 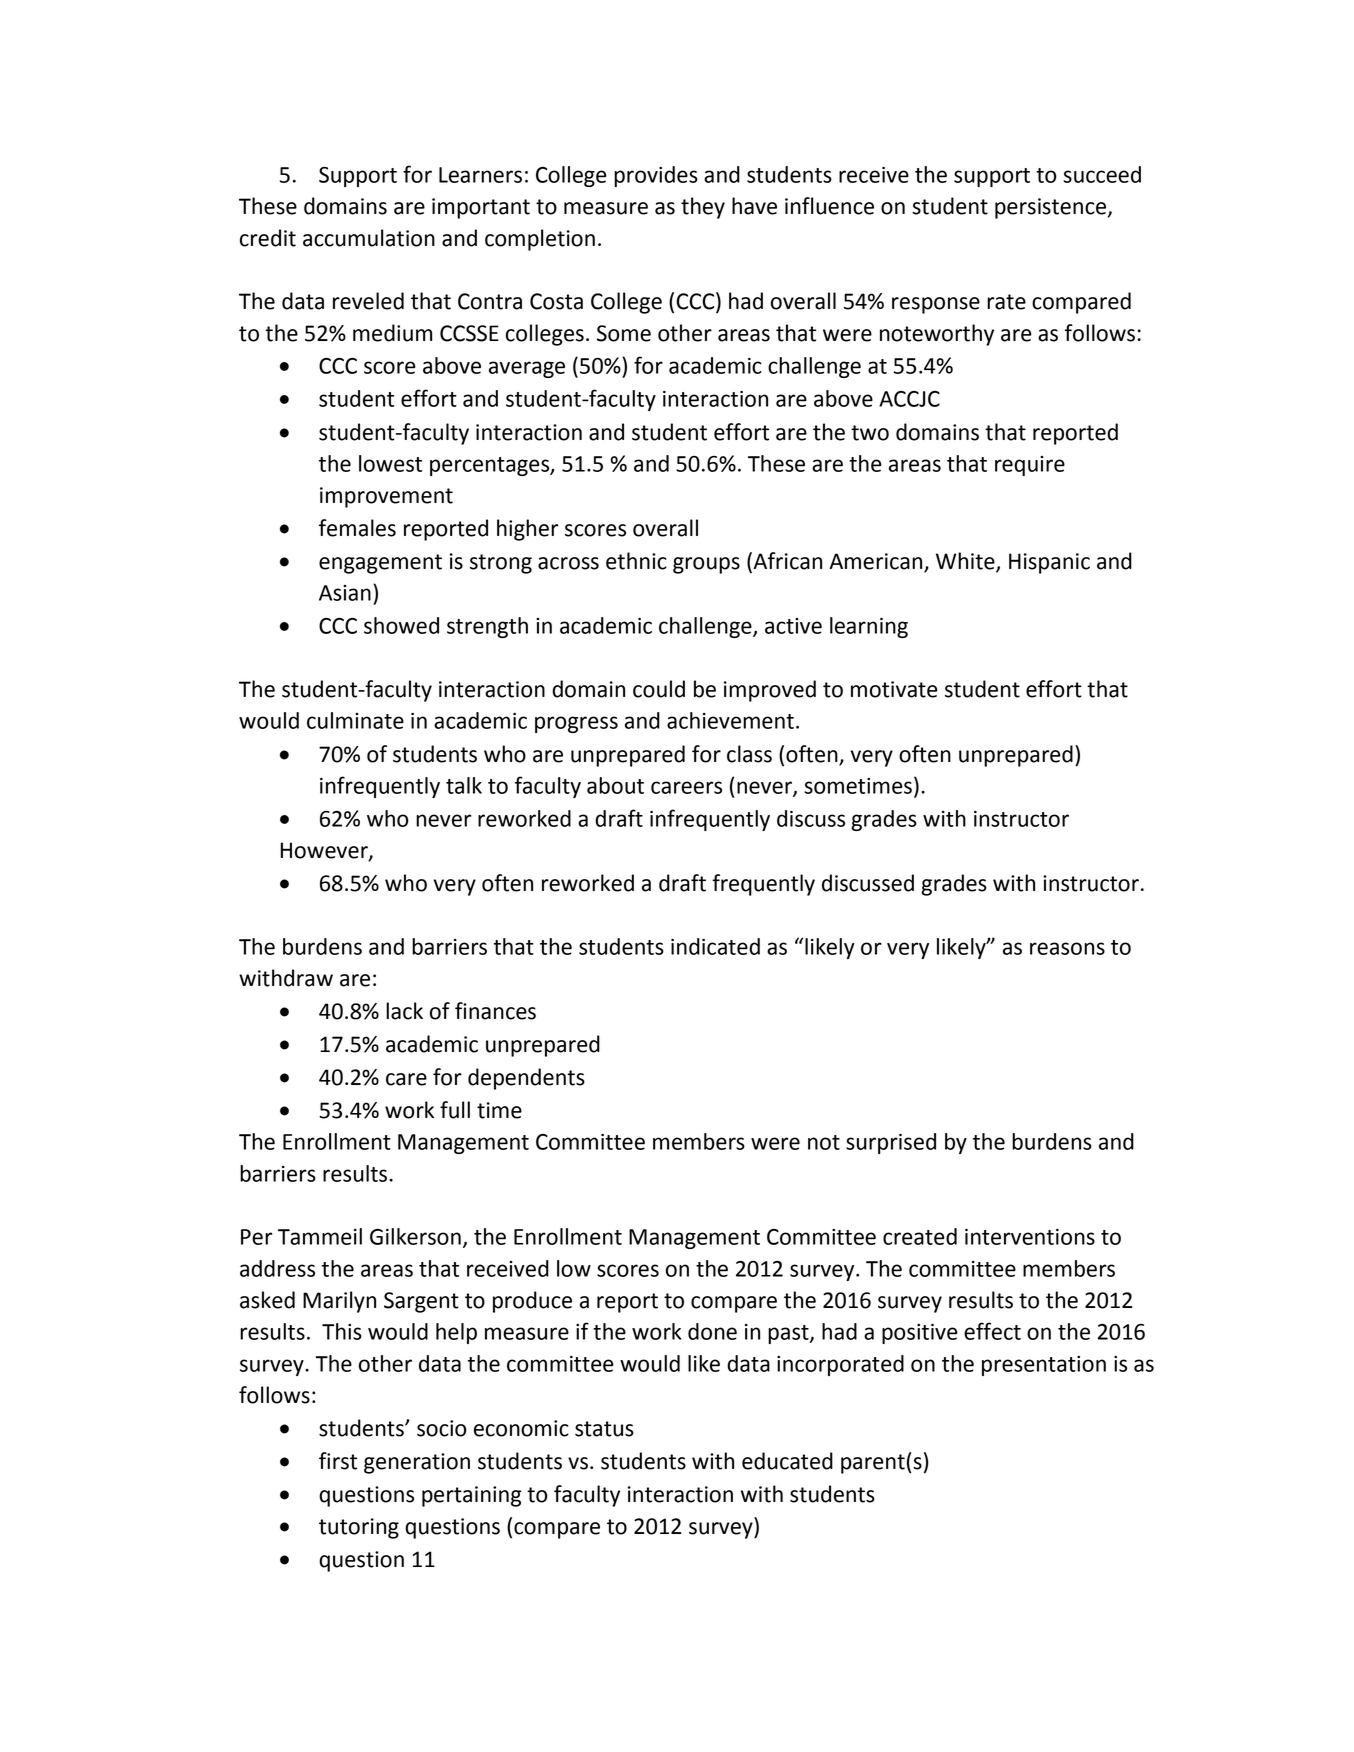 I want to click on lack, so click(x=404, y=1011).
